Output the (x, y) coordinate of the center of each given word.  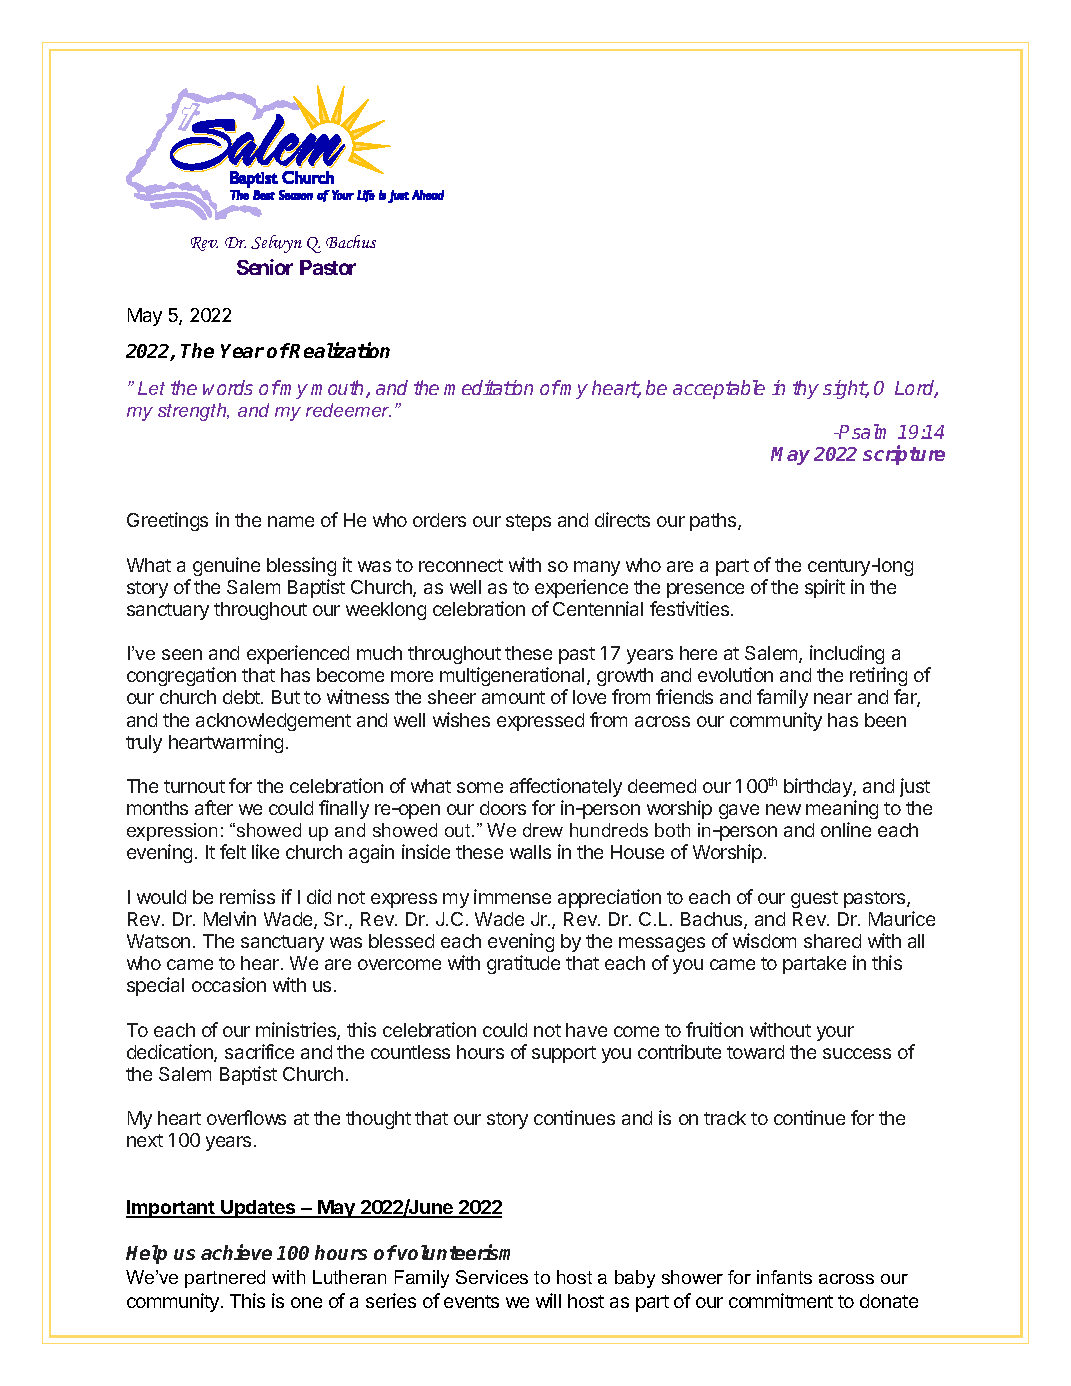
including (847, 654)
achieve (236, 1252)
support (564, 1054)
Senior (265, 267)
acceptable (719, 389)
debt (242, 697)
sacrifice (259, 1051)
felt (233, 851)
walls (530, 852)
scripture (904, 455)
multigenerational (512, 676)
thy (806, 389)
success (857, 1053)
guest (814, 899)
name (291, 521)
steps (528, 522)
